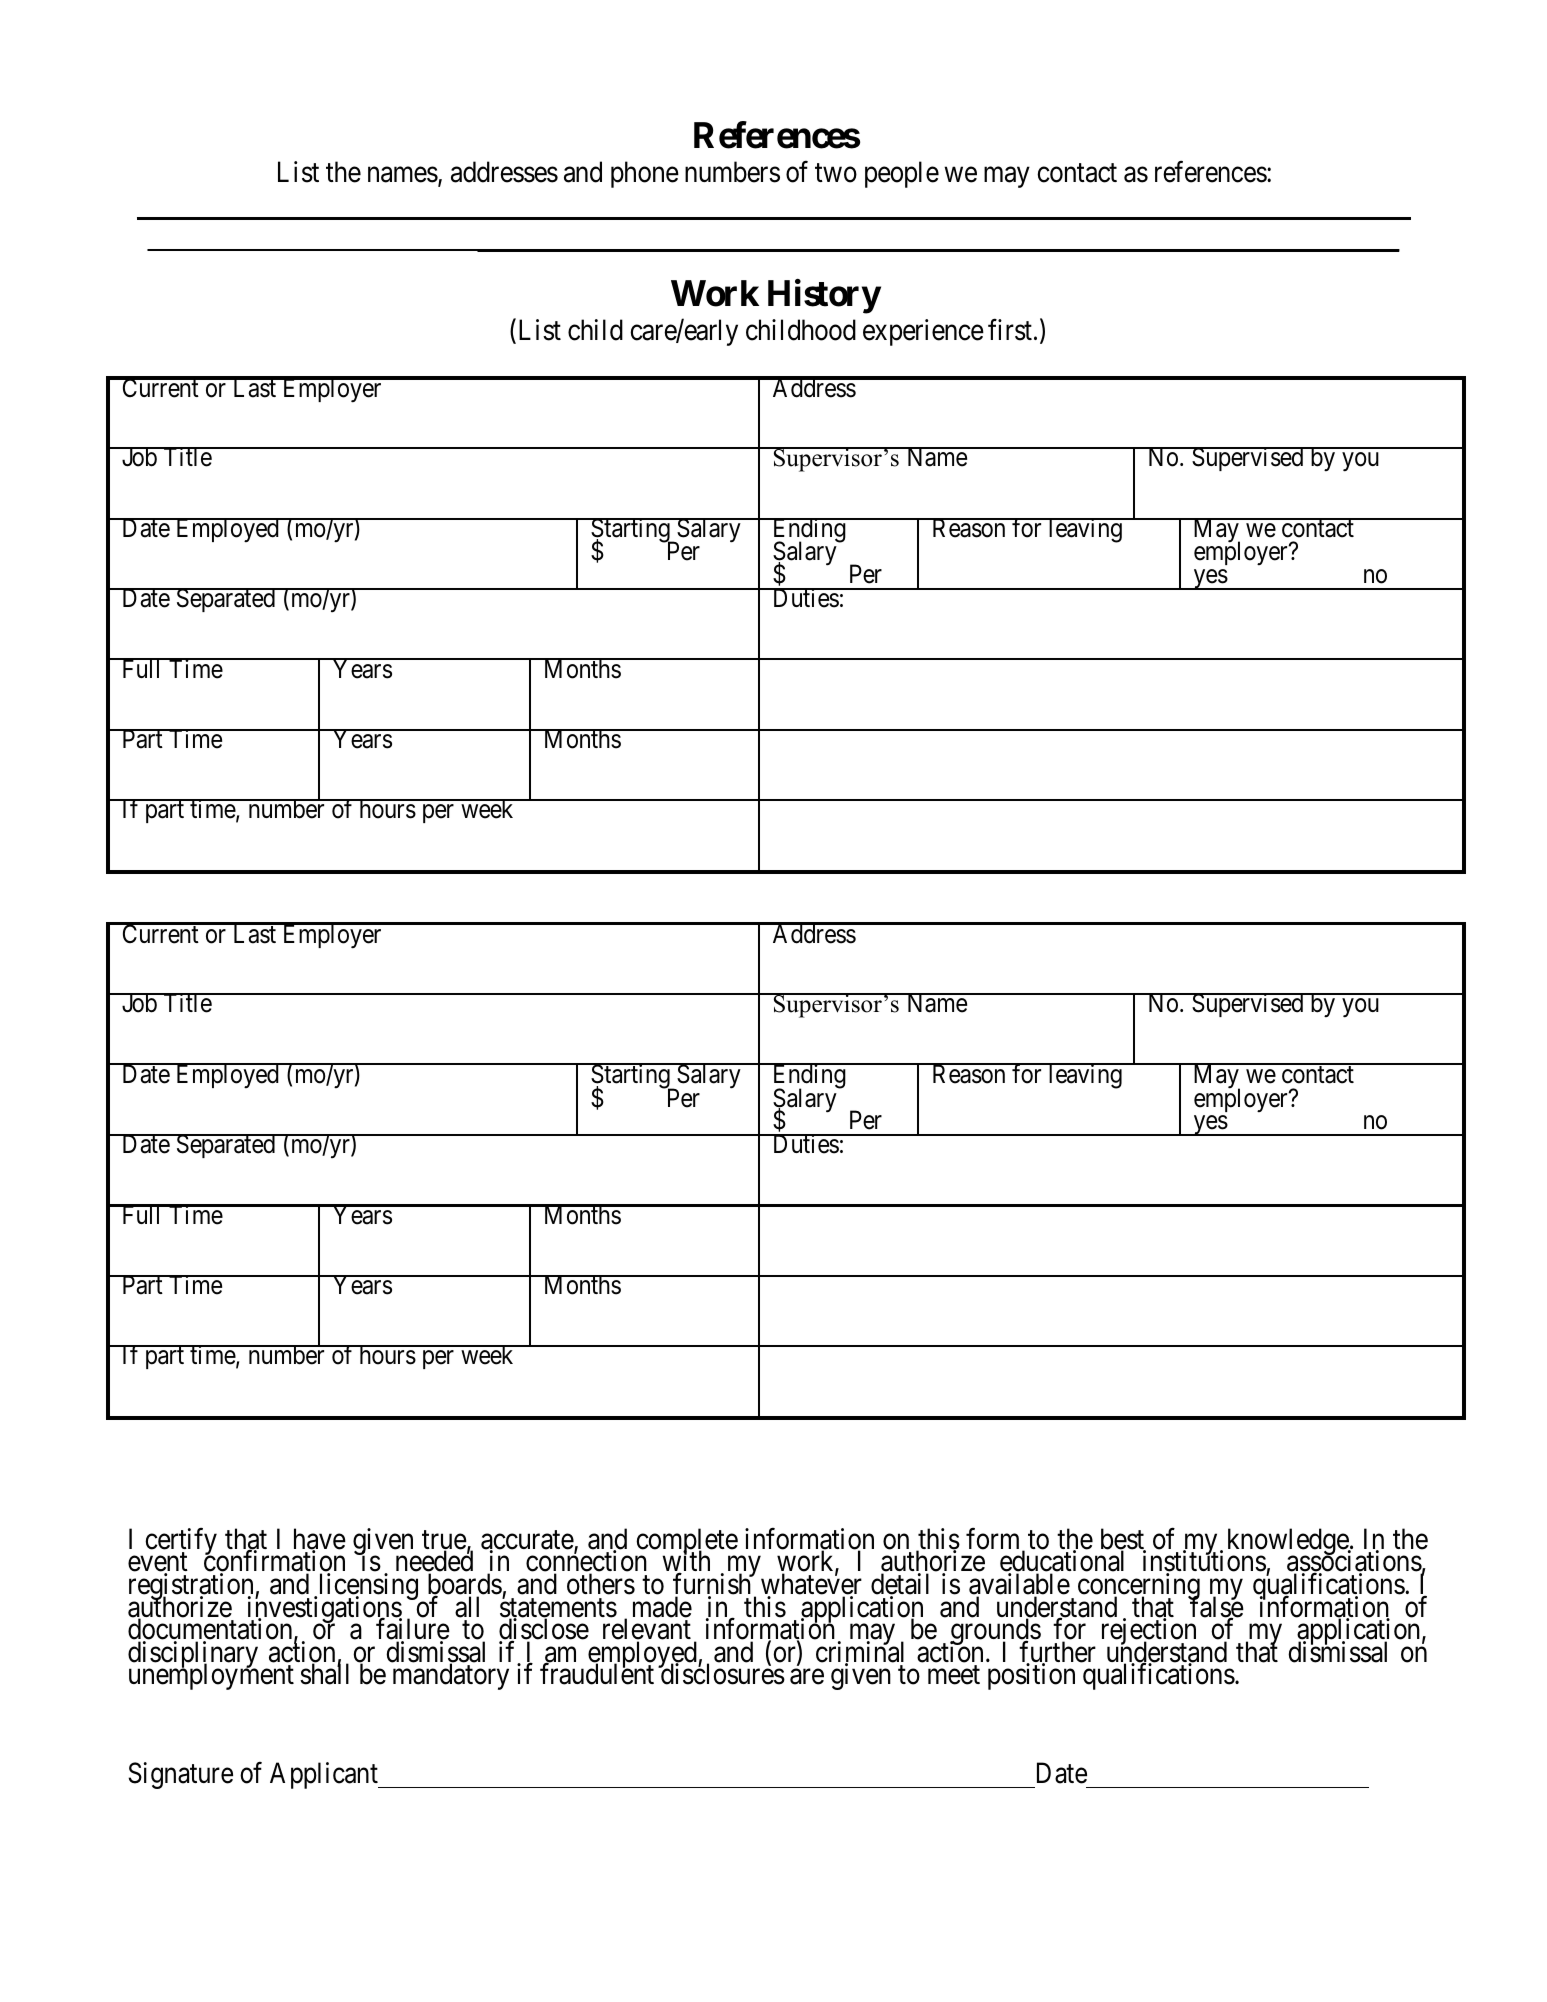 The image size is (1547, 2002). I want to click on best, so click(1123, 1540).
